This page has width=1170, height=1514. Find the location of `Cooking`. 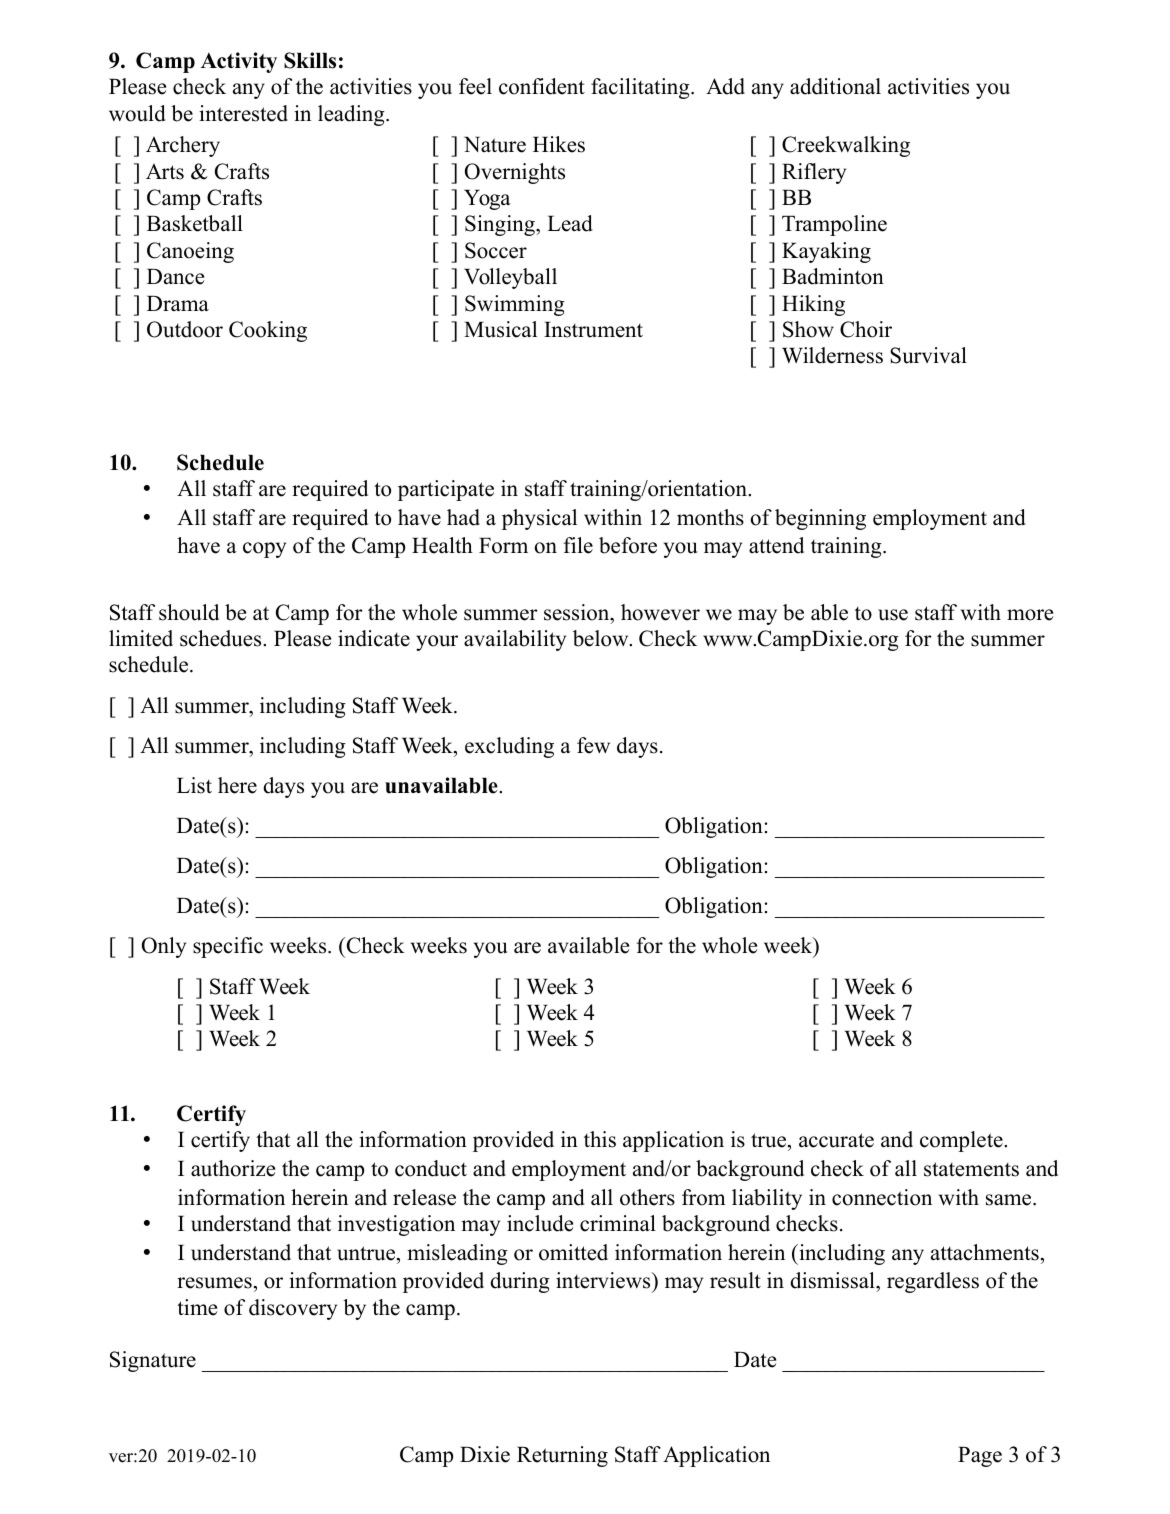

Cooking is located at coordinates (268, 331).
